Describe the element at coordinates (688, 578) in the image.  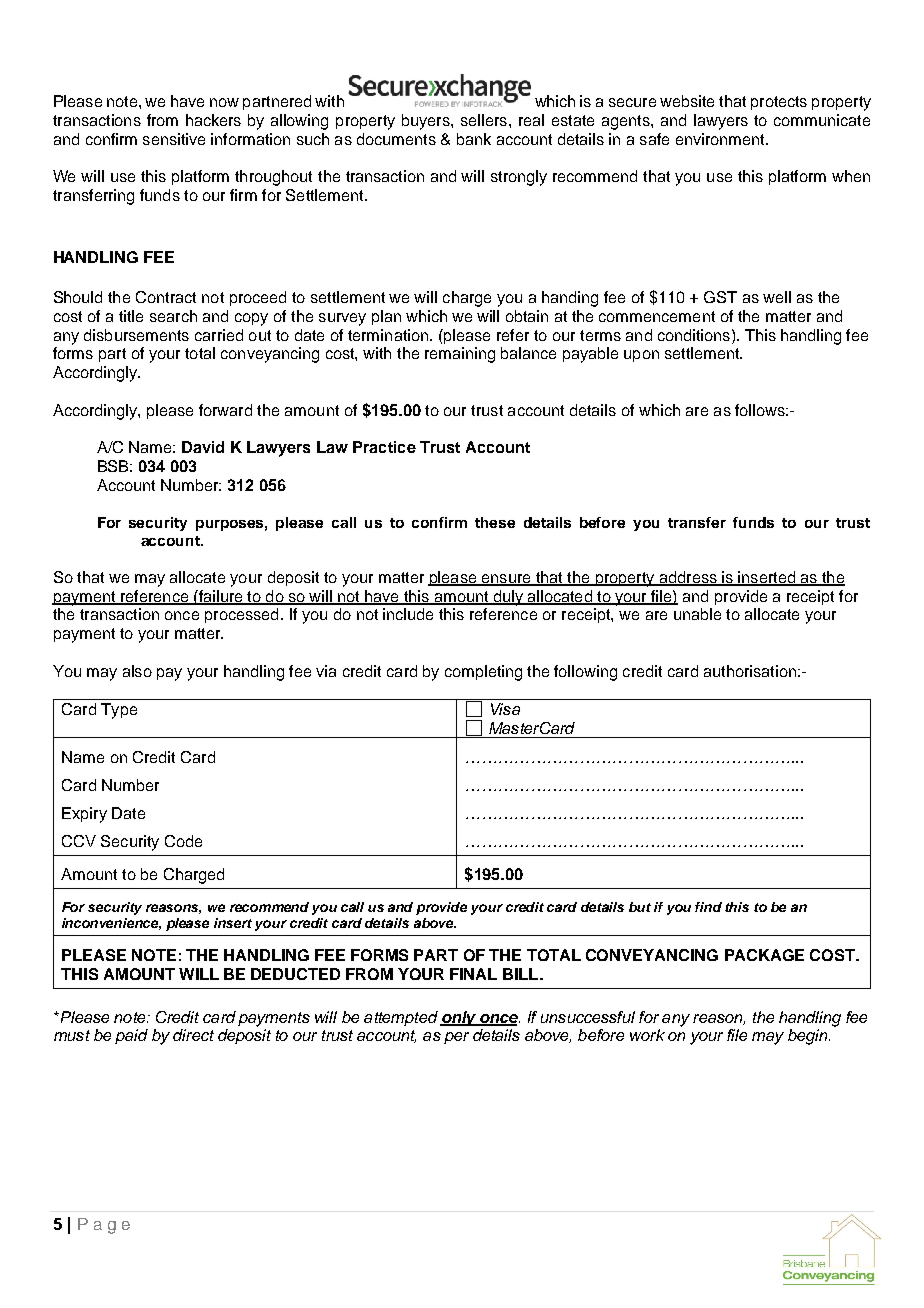
I see `address` at that location.
